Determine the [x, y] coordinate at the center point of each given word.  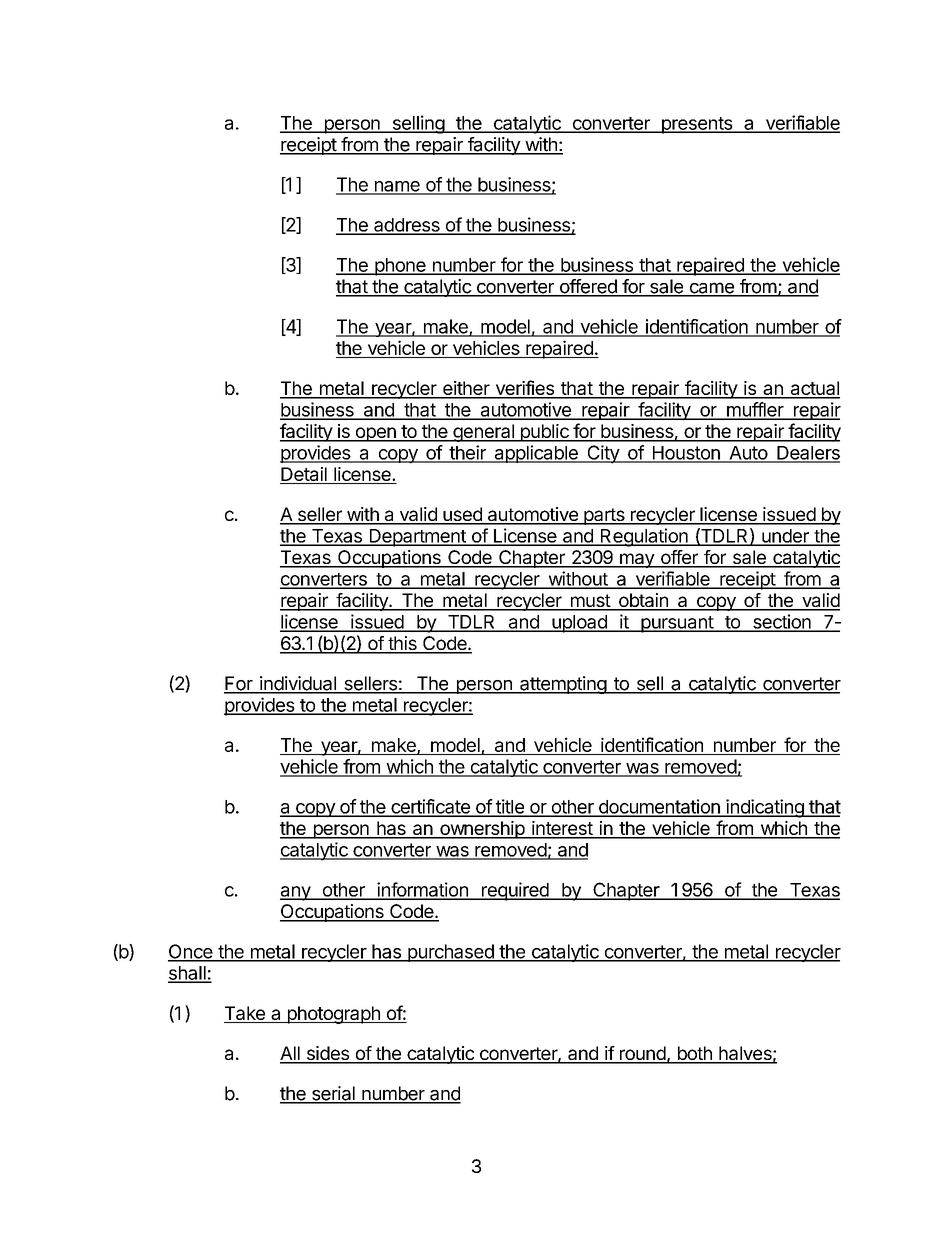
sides [327, 1054]
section [782, 622]
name [397, 187]
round [642, 1054]
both [694, 1054]
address [407, 226]
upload [579, 624]
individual [298, 684]
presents [696, 125]
